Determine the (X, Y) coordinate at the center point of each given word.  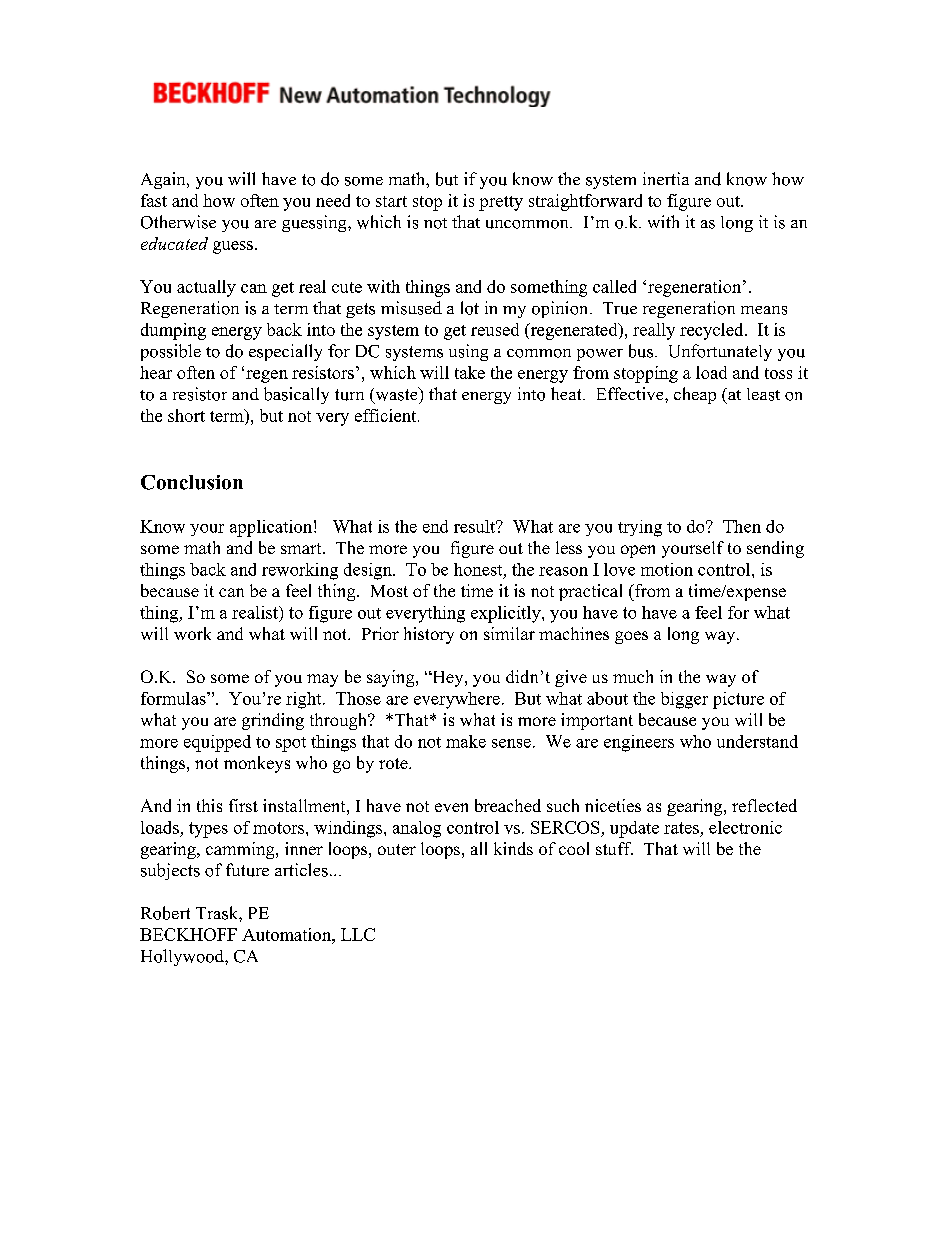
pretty (501, 203)
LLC (358, 934)
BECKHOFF (188, 934)
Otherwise (178, 222)
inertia (666, 178)
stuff (614, 848)
